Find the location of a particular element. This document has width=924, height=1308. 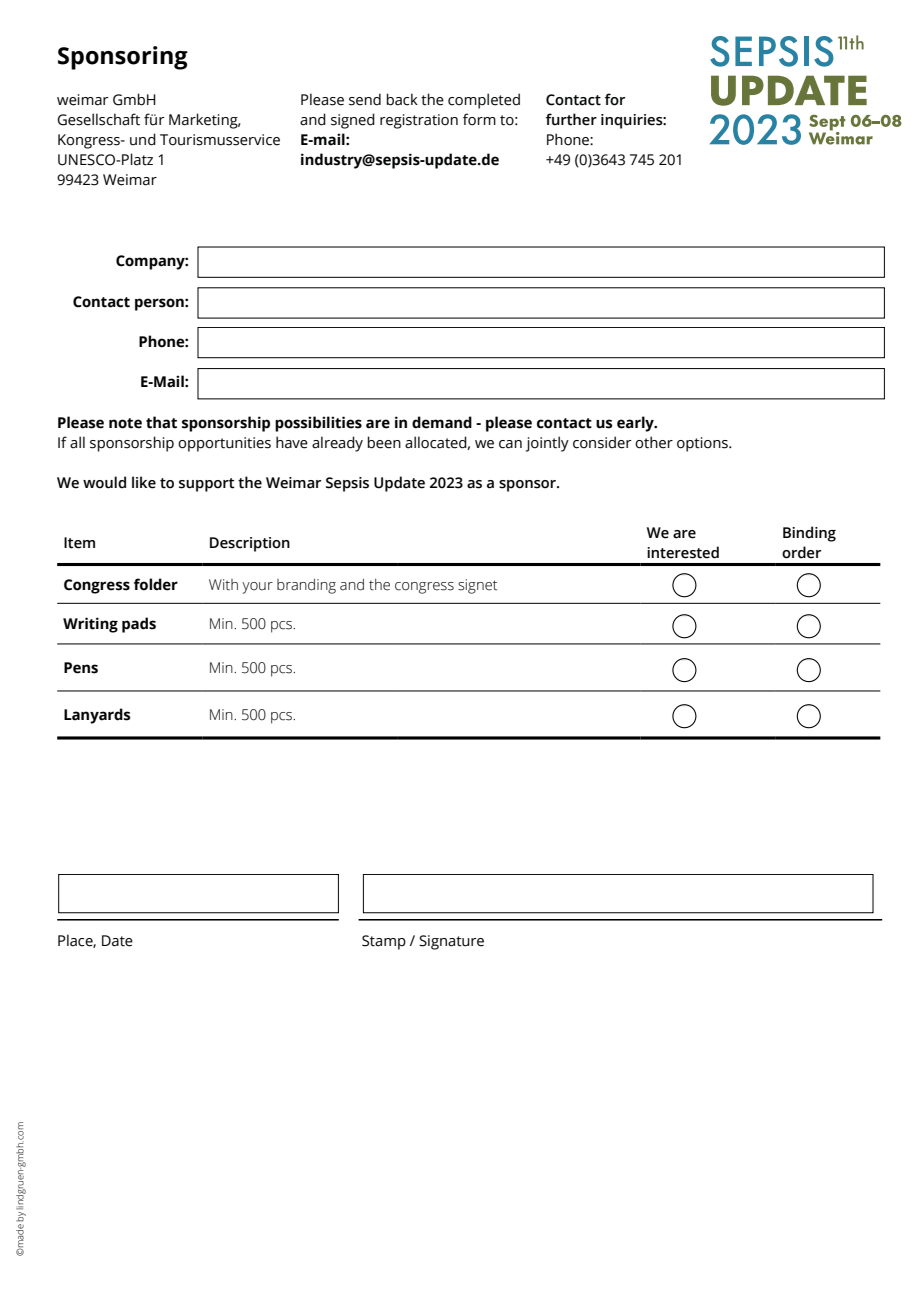

order is located at coordinates (801, 552).
